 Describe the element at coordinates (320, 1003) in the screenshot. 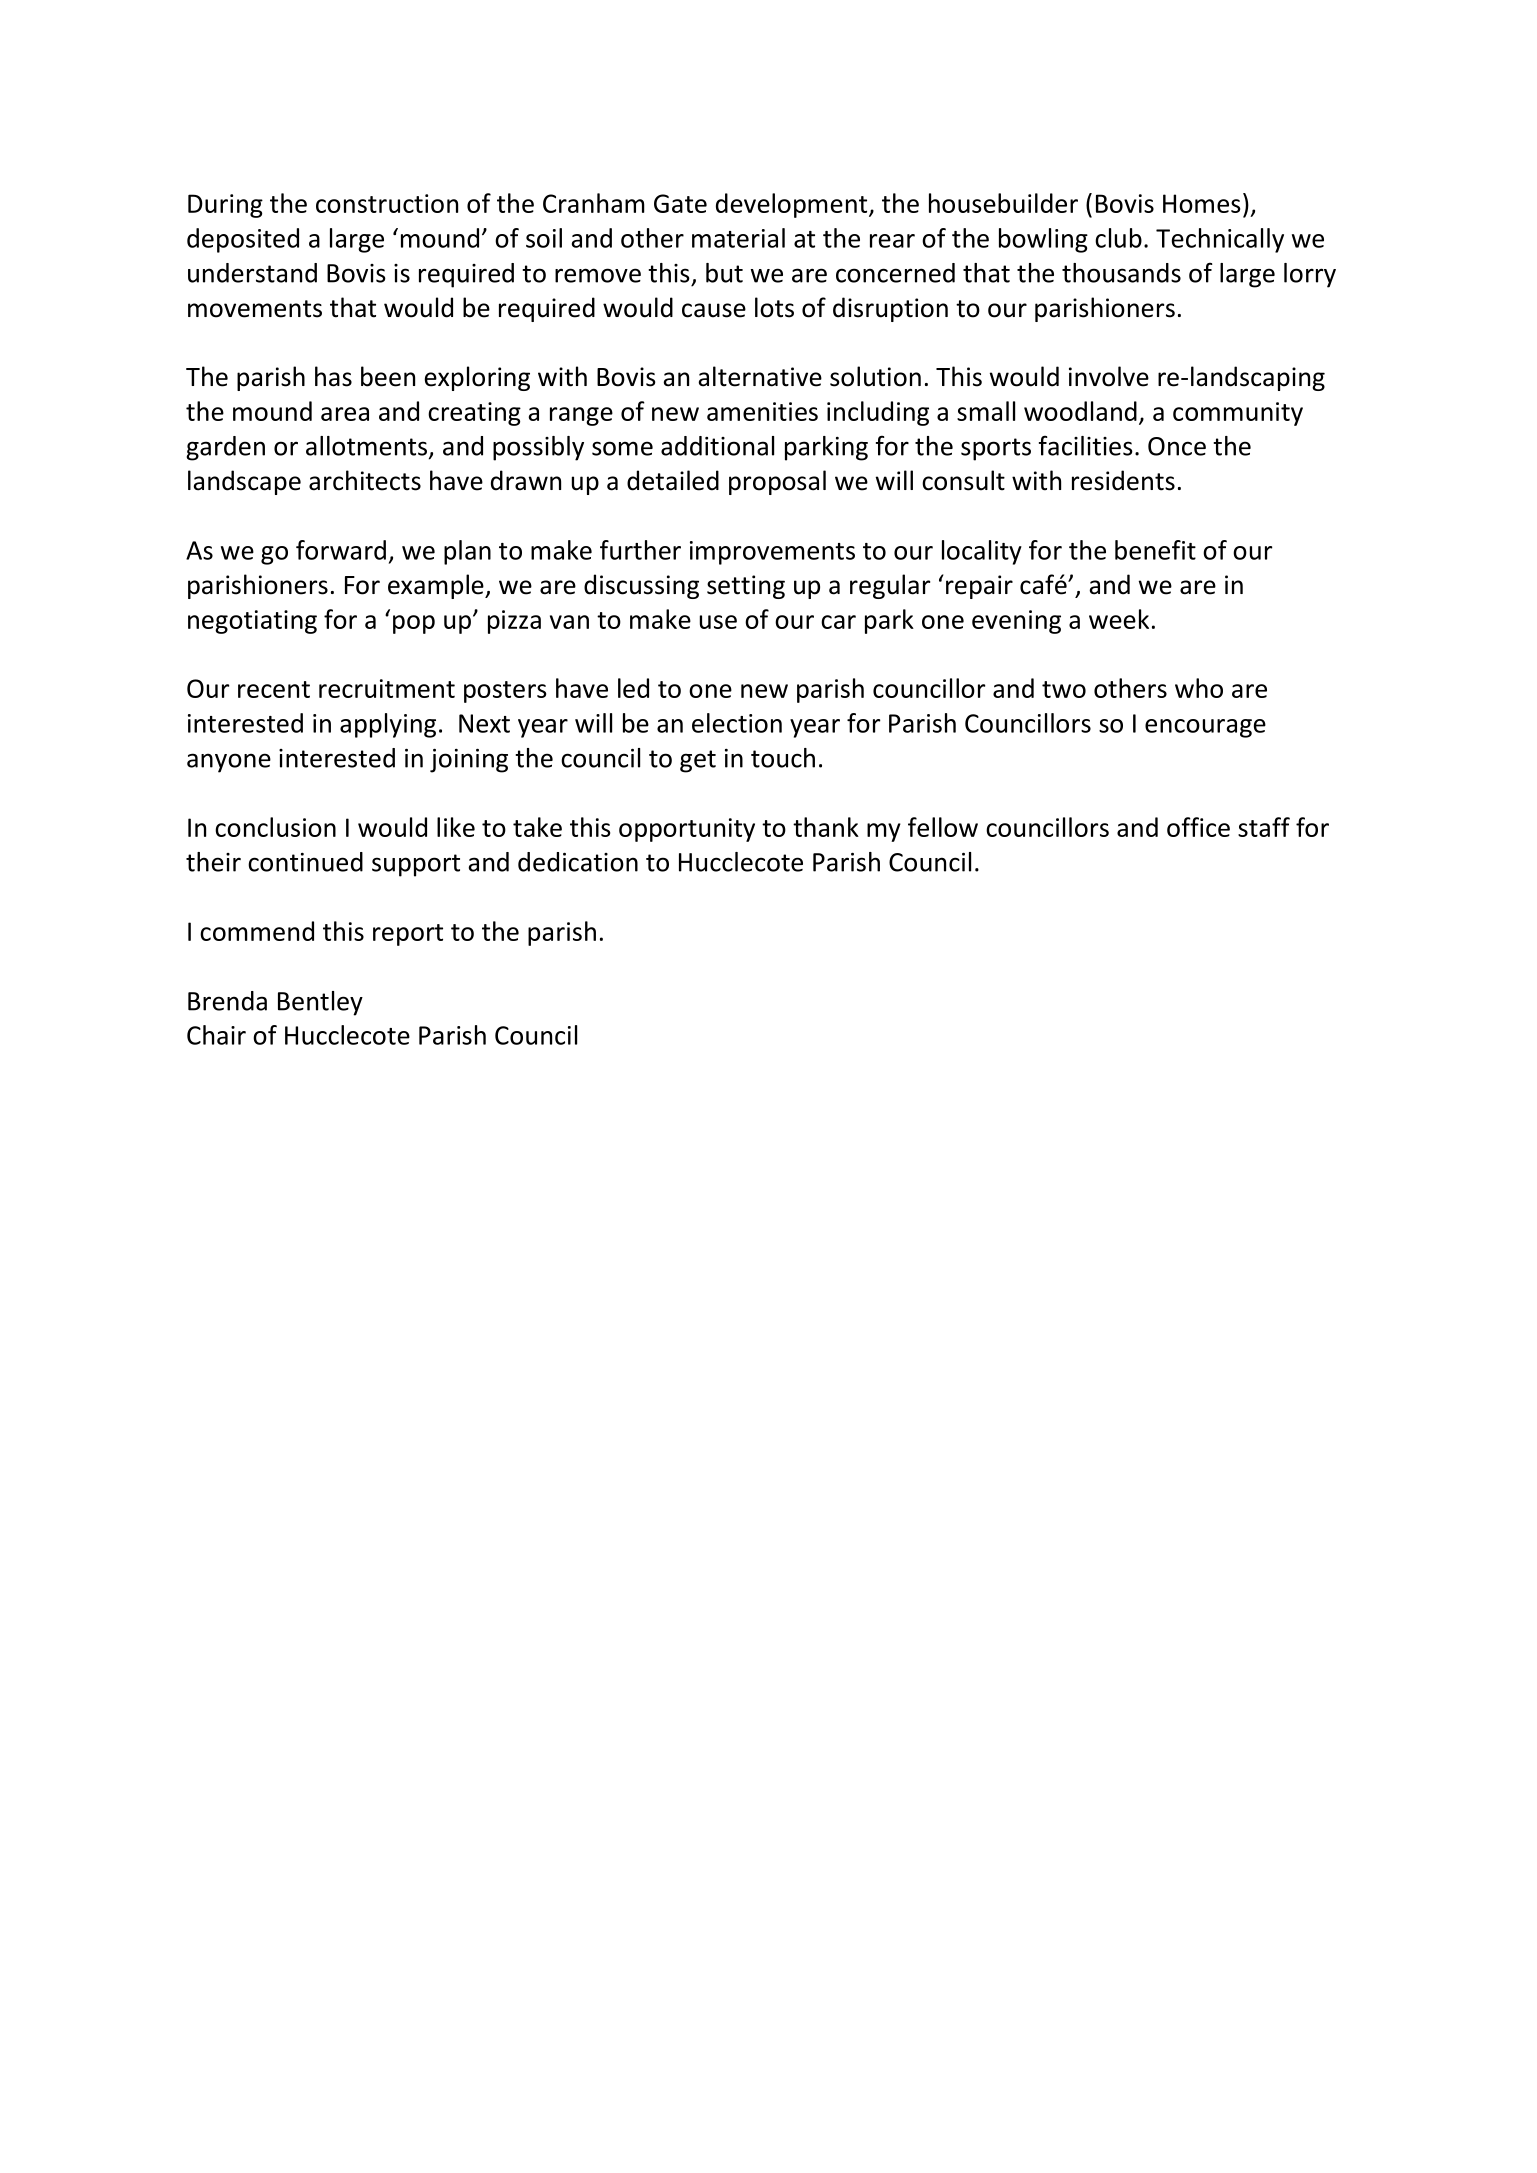

I see `Bentley` at that location.
